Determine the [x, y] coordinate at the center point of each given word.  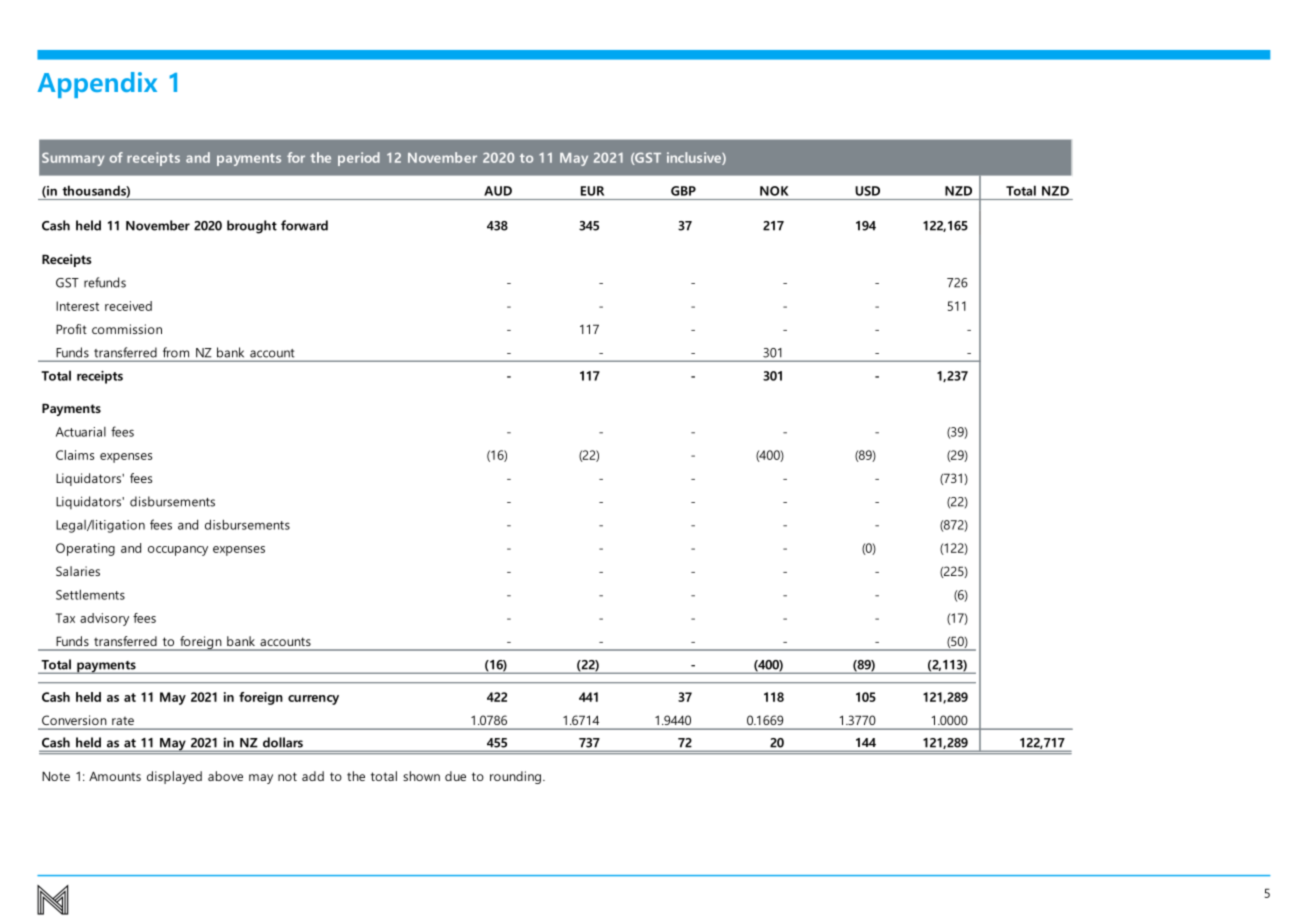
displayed [174, 777]
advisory [104, 619]
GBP [683, 191]
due [455, 776]
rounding [515, 777]
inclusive [695, 158]
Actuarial [81, 432]
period [359, 159]
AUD [498, 191]
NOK [774, 191]
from [176, 352]
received [128, 306]
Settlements [90, 594]
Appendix [97, 85]
